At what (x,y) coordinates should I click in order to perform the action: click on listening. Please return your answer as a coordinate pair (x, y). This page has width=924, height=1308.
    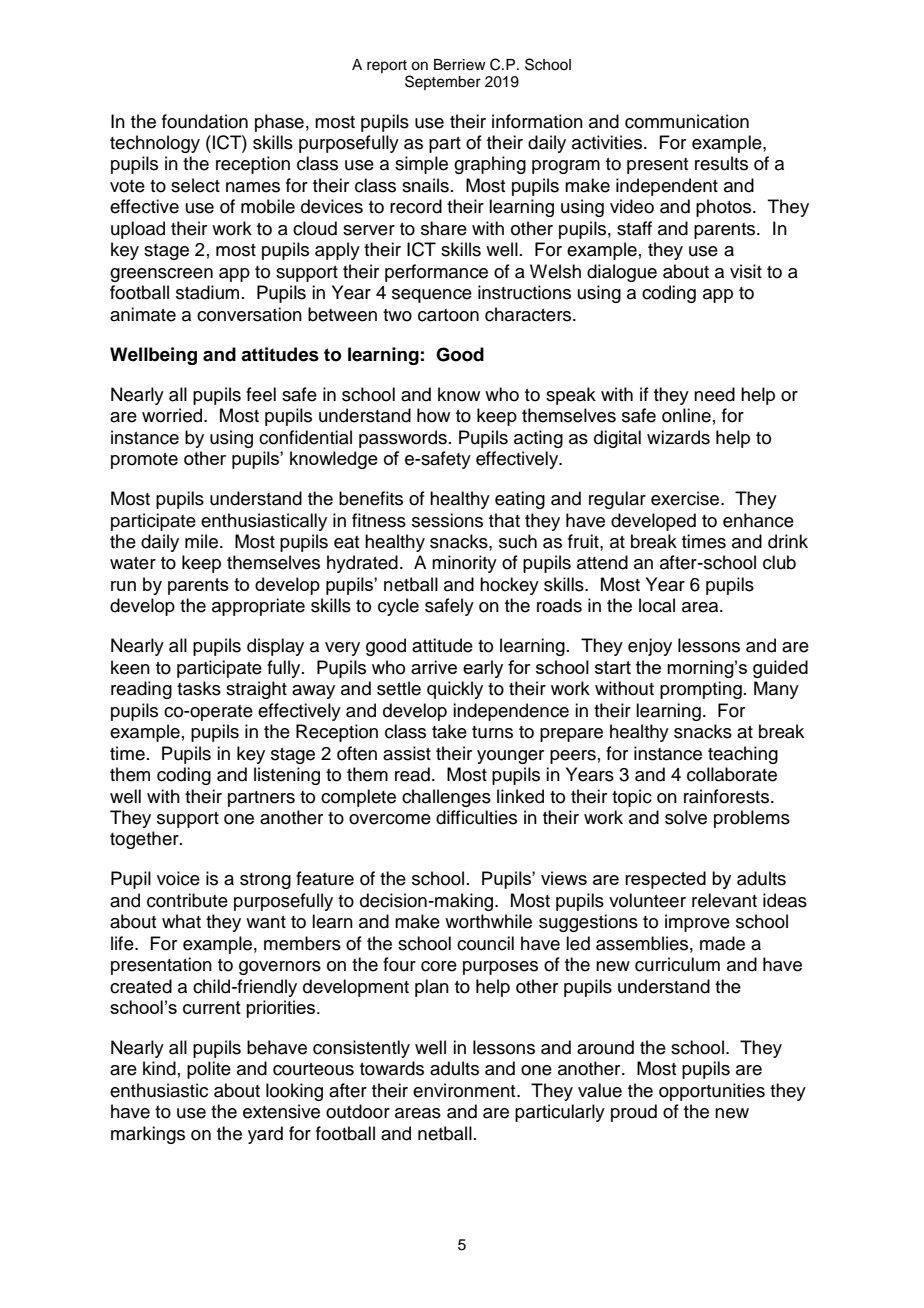
    Looking at the image, I should click on (287, 776).
